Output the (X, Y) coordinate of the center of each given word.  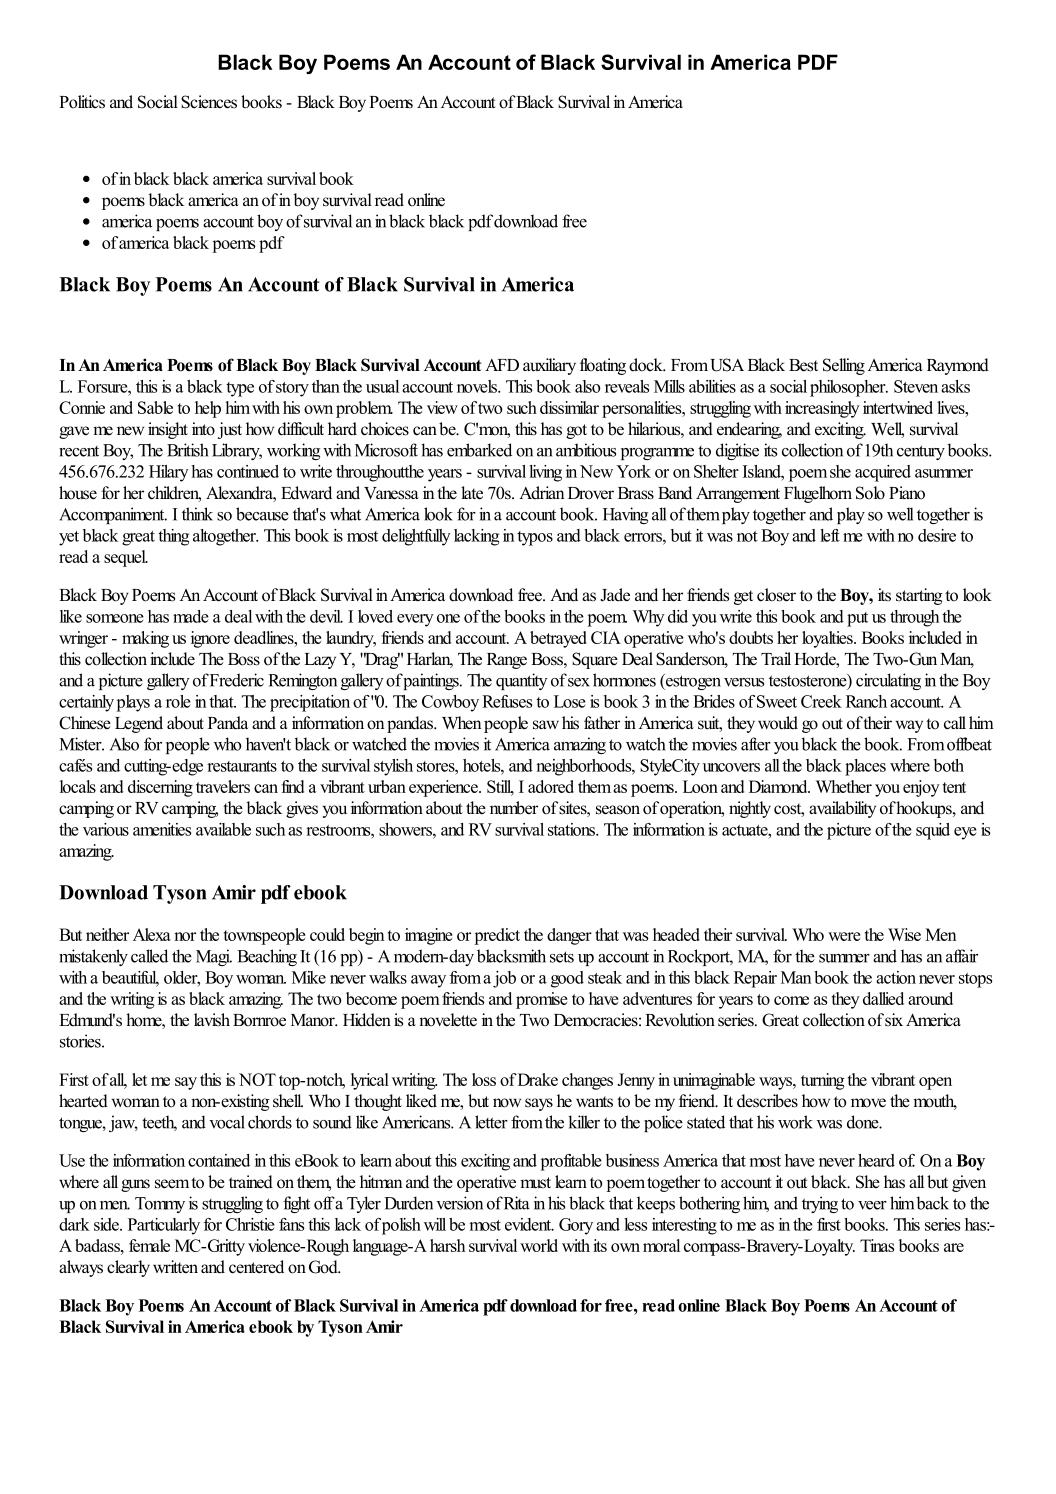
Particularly (164, 1226)
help (208, 409)
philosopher (849, 388)
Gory (576, 1226)
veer (872, 1205)
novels (478, 386)
